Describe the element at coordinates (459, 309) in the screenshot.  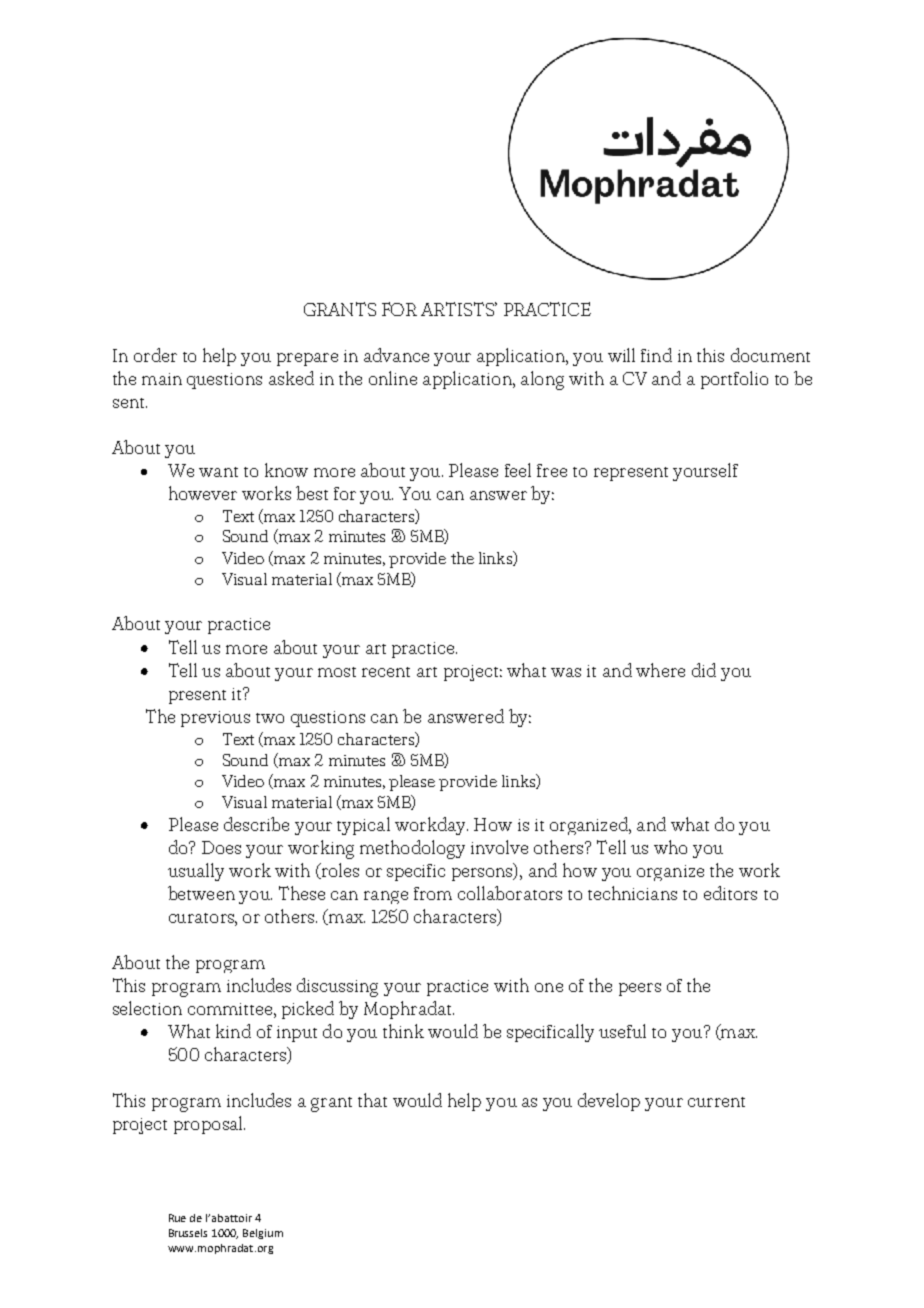
I see `ARTISTS` at that location.
